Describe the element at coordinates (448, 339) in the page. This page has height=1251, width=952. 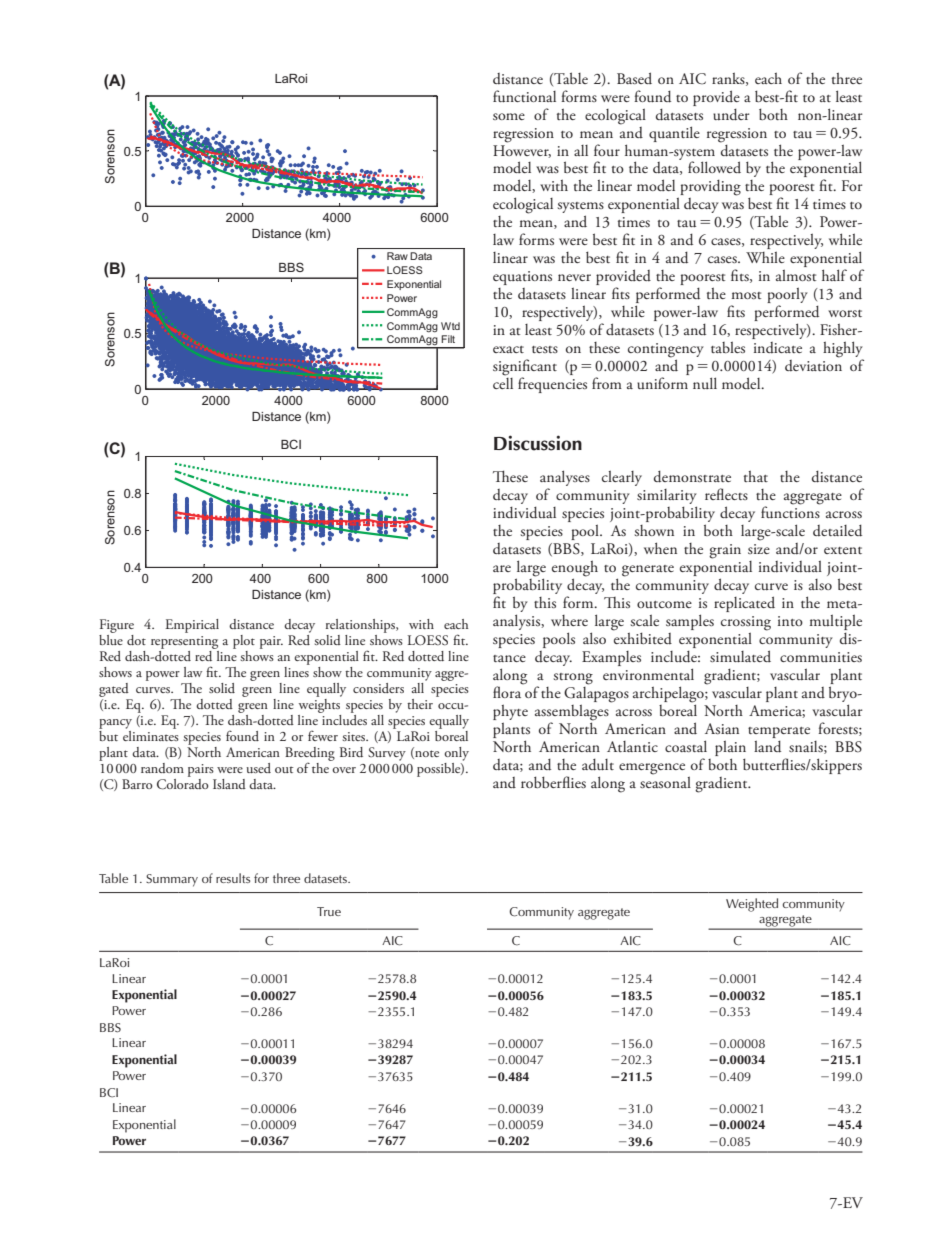
I see `Filt` at that location.
